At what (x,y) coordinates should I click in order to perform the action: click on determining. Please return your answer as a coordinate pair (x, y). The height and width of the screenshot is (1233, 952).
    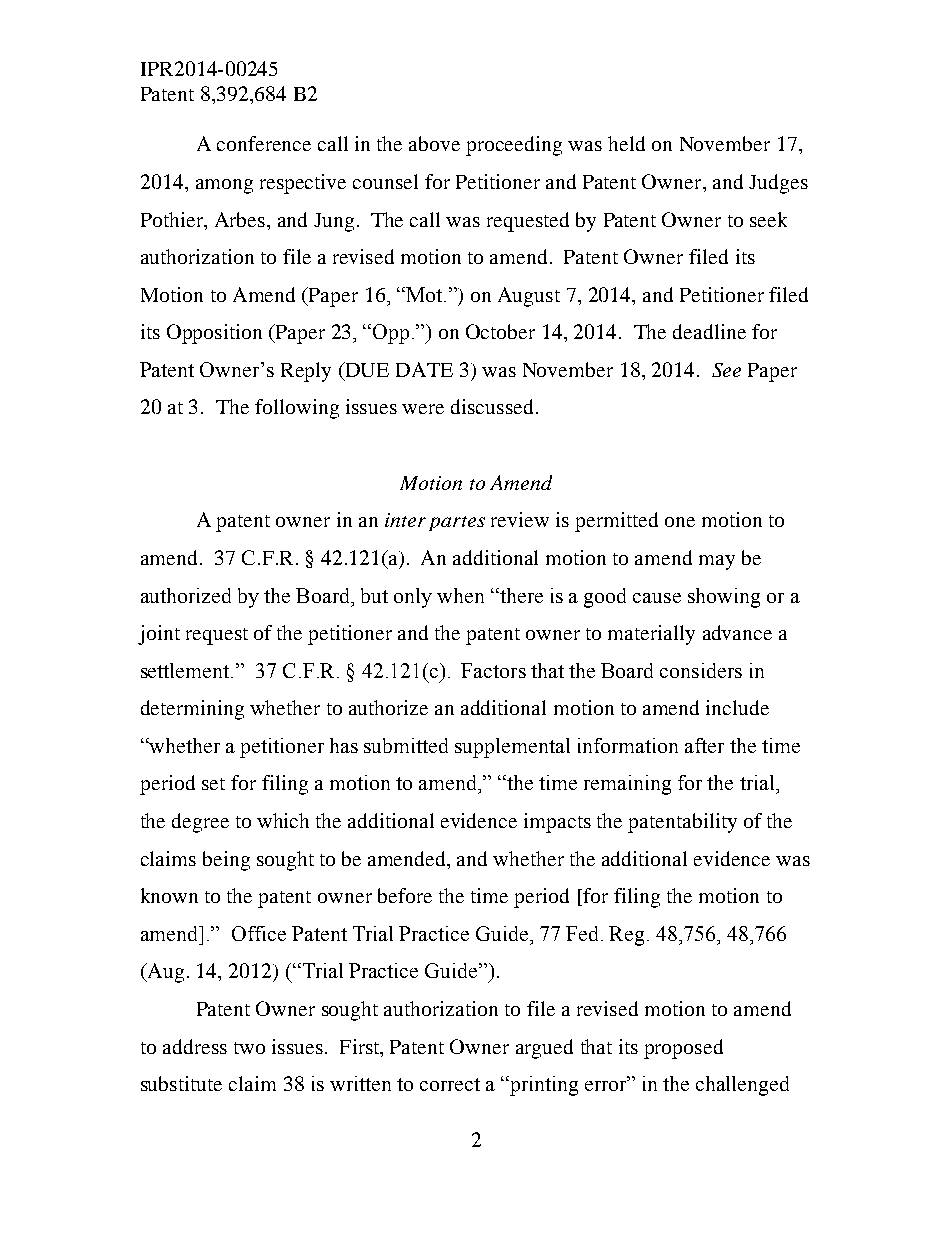
    Looking at the image, I should click on (192, 710).
